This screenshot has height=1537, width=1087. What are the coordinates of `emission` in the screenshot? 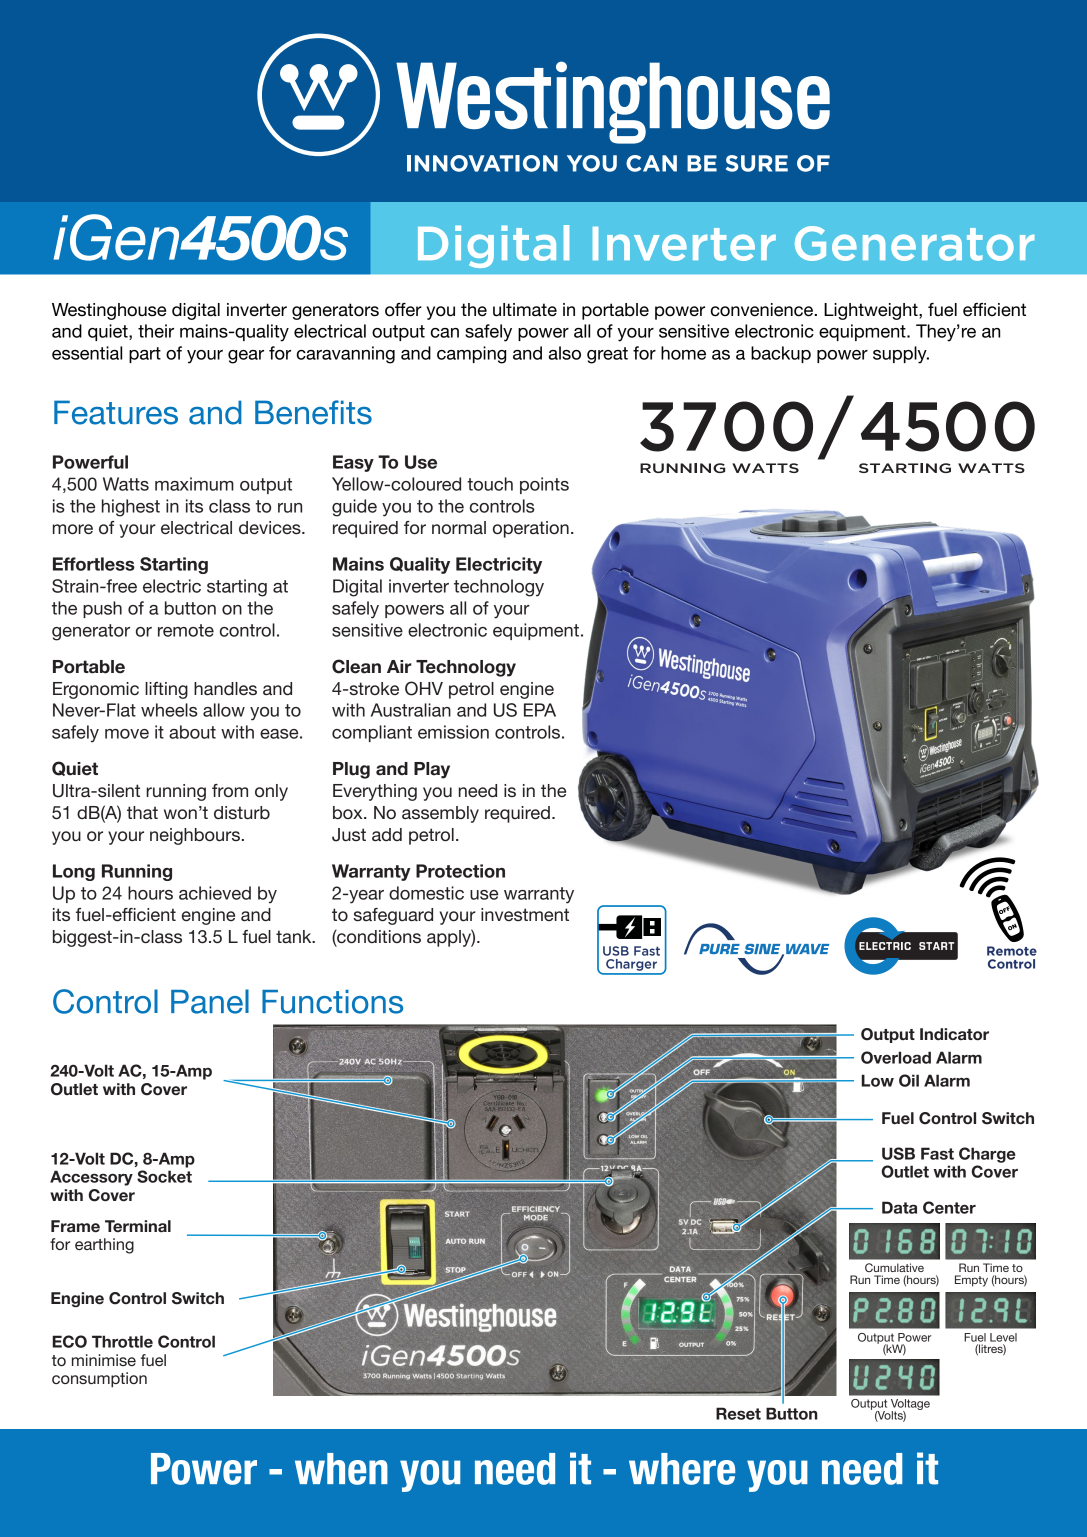 It's located at (453, 732).
